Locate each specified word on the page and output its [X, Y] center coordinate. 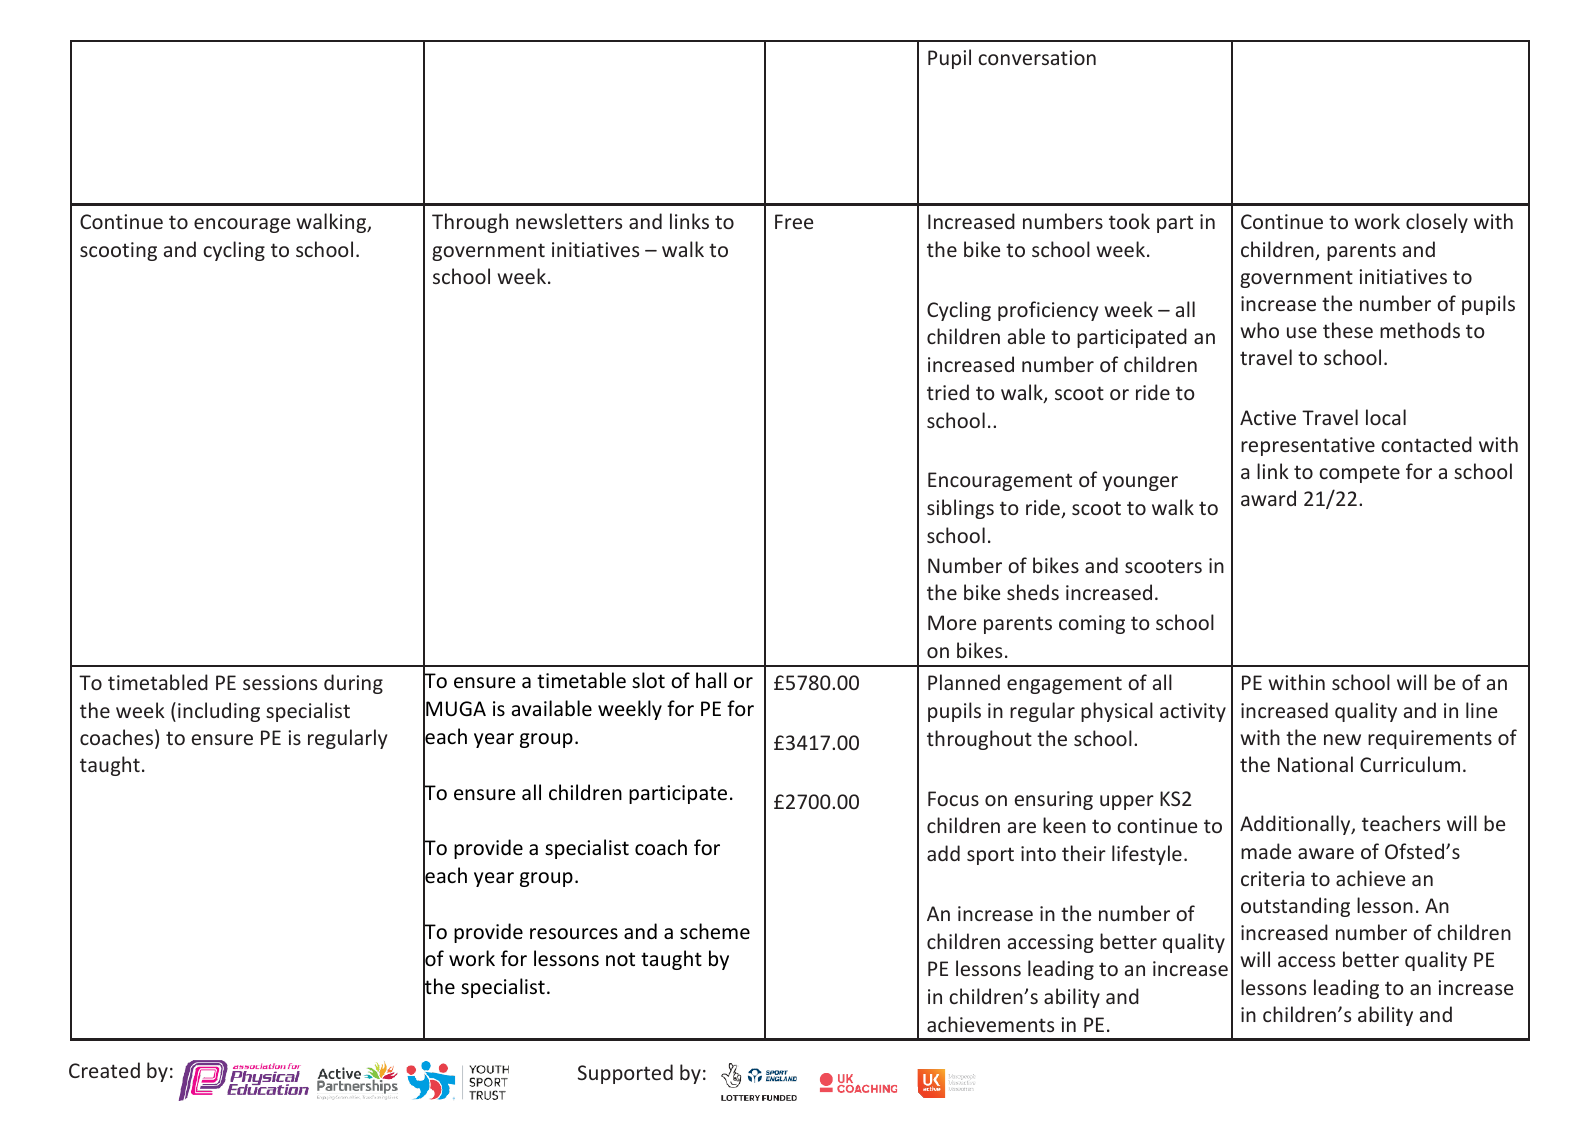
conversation [1037, 57]
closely [1437, 223]
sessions [280, 682]
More [952, 622]
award [1268, 498]
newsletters [569, 221]
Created [104, 1070]
